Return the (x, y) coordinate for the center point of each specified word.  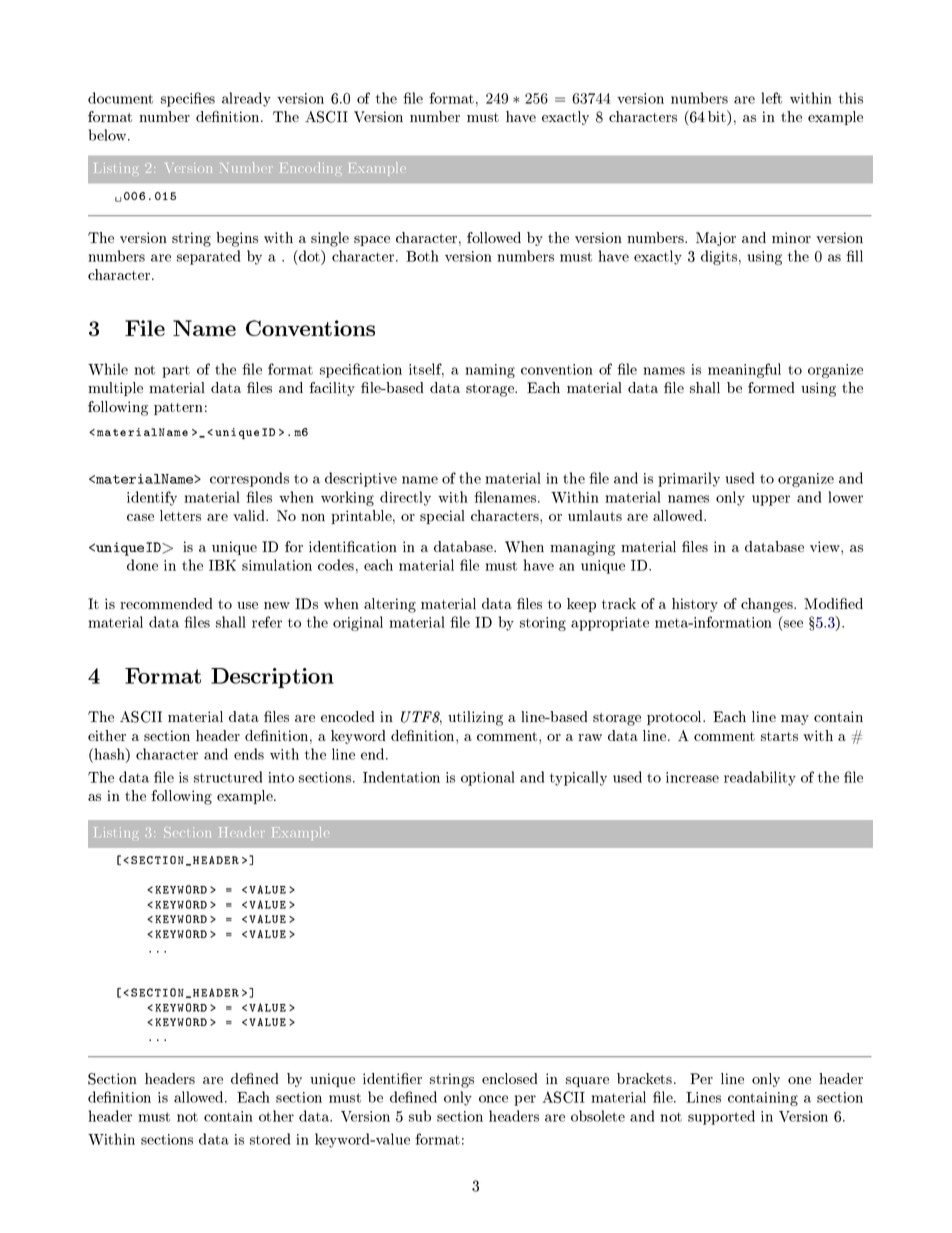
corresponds (249, 479)
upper (771, 500)
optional (488, 778)
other (276, 1116)
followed (494, 237)
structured (228, 777)
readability (760, 778)
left (771, 98)
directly (405, 498)
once (493, 1099)
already (246, 99)
